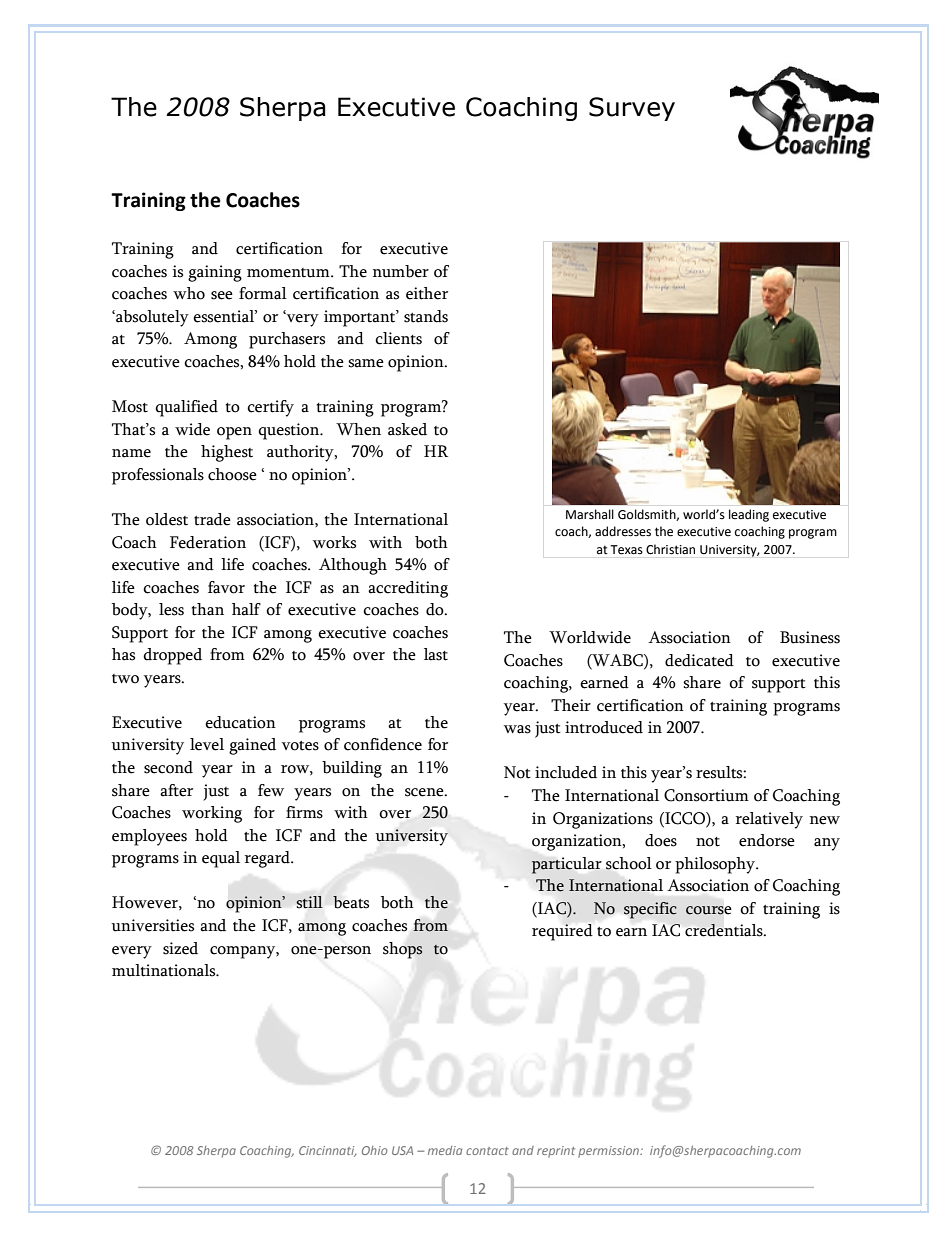  I want to click on Cincinnati, so click(327, 1151).
